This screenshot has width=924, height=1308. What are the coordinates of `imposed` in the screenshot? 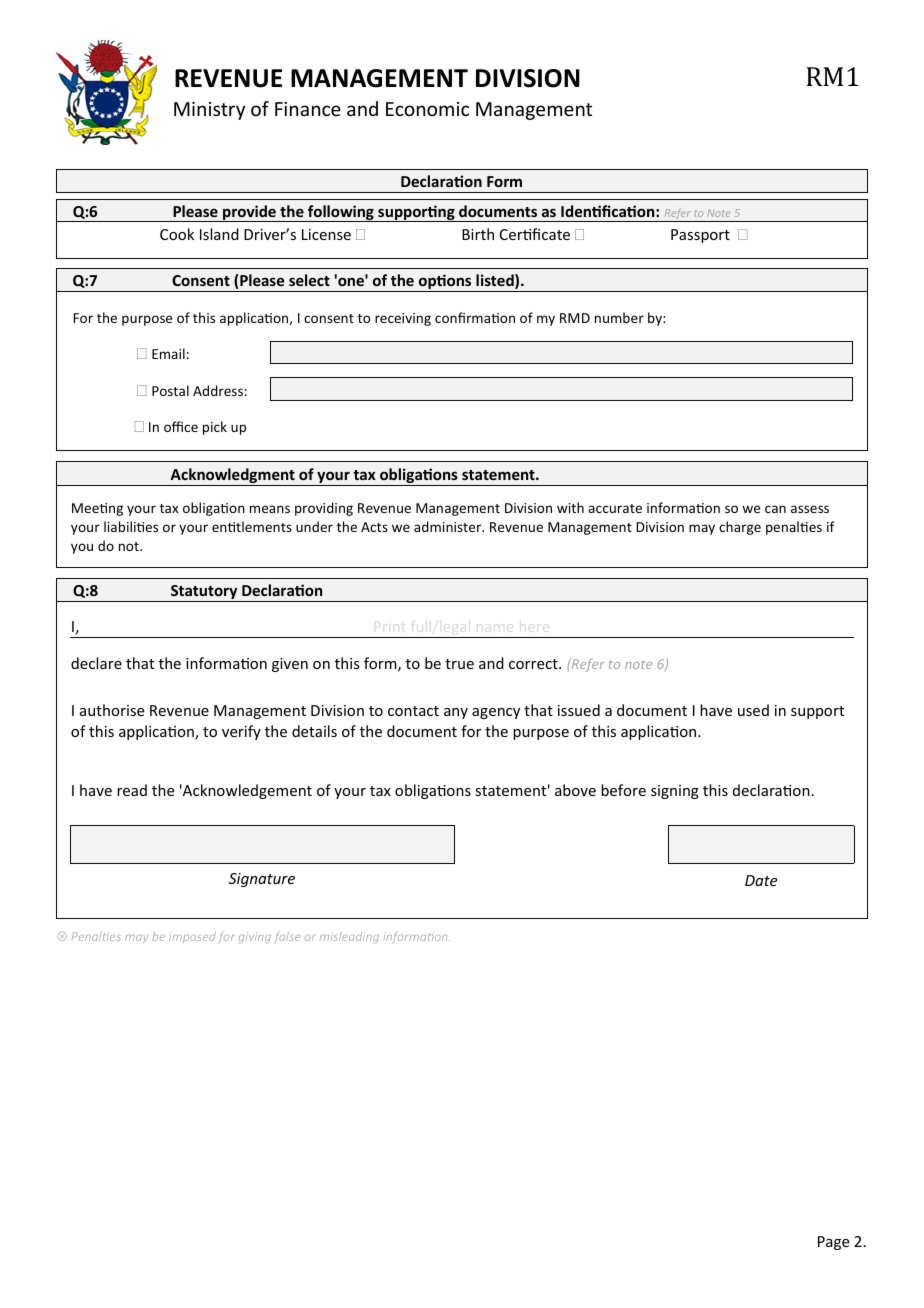 It's located at (192, 937).
